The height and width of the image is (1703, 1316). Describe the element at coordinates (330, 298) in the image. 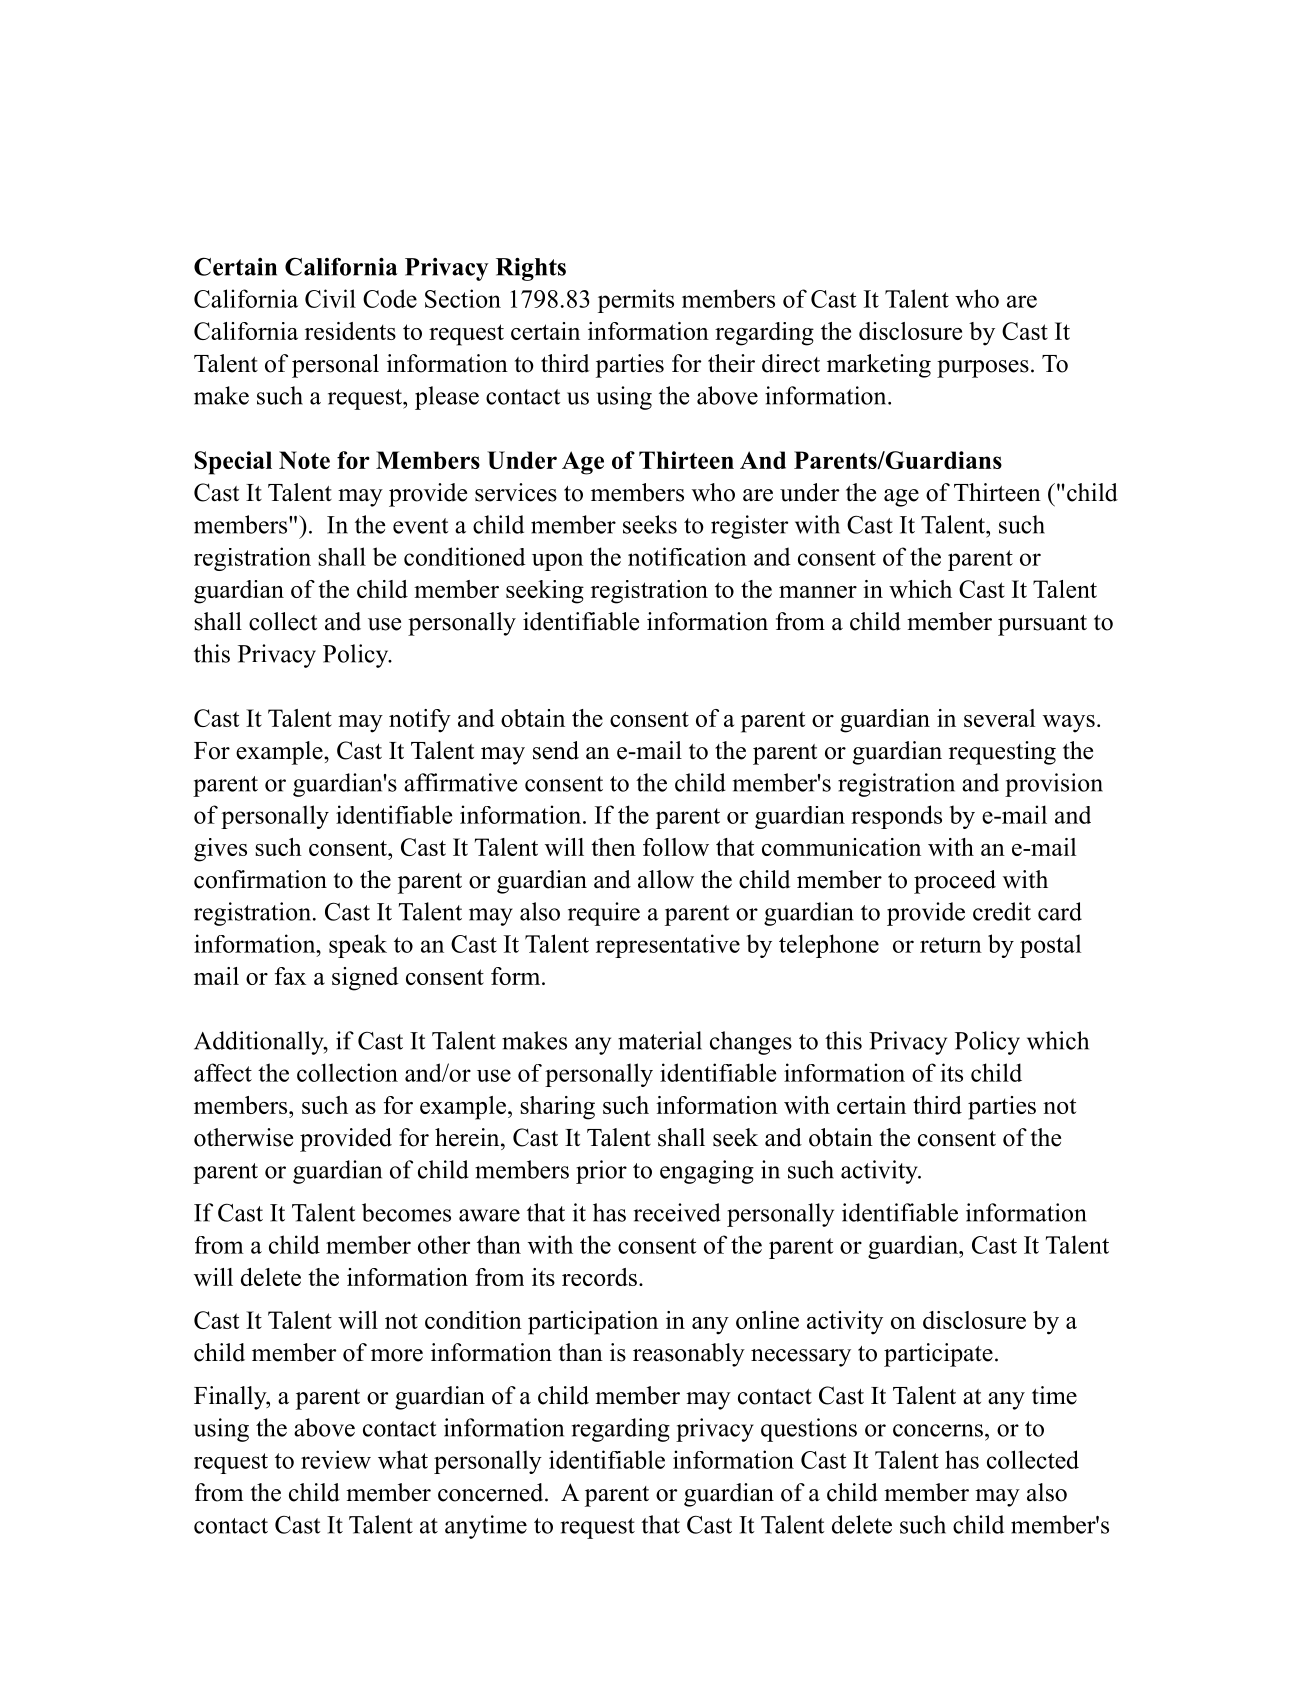

I see `Civil` at that location.
